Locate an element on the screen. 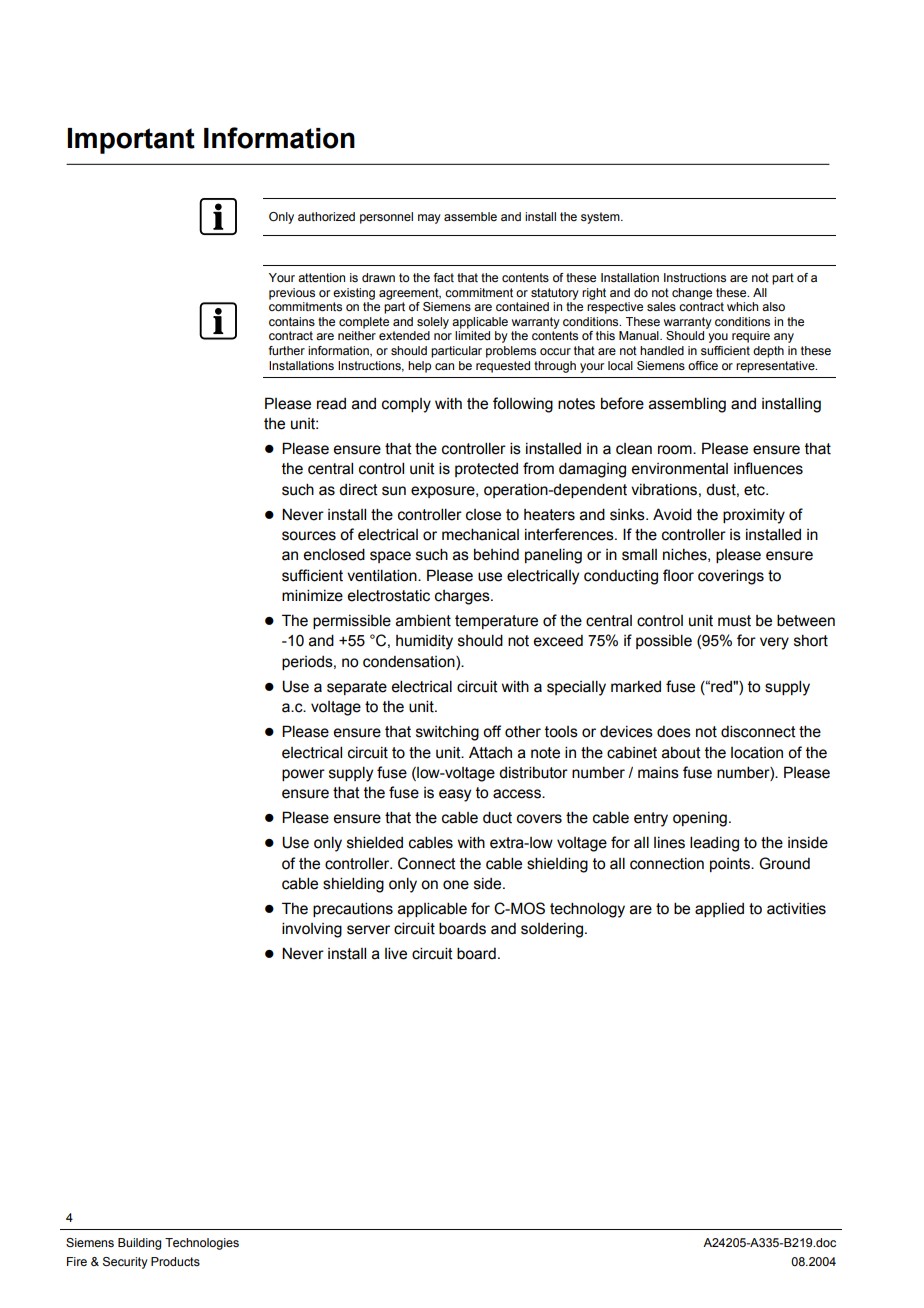 This screenshot has height=1308, width=924. does is located at coordinates (674, 732).
